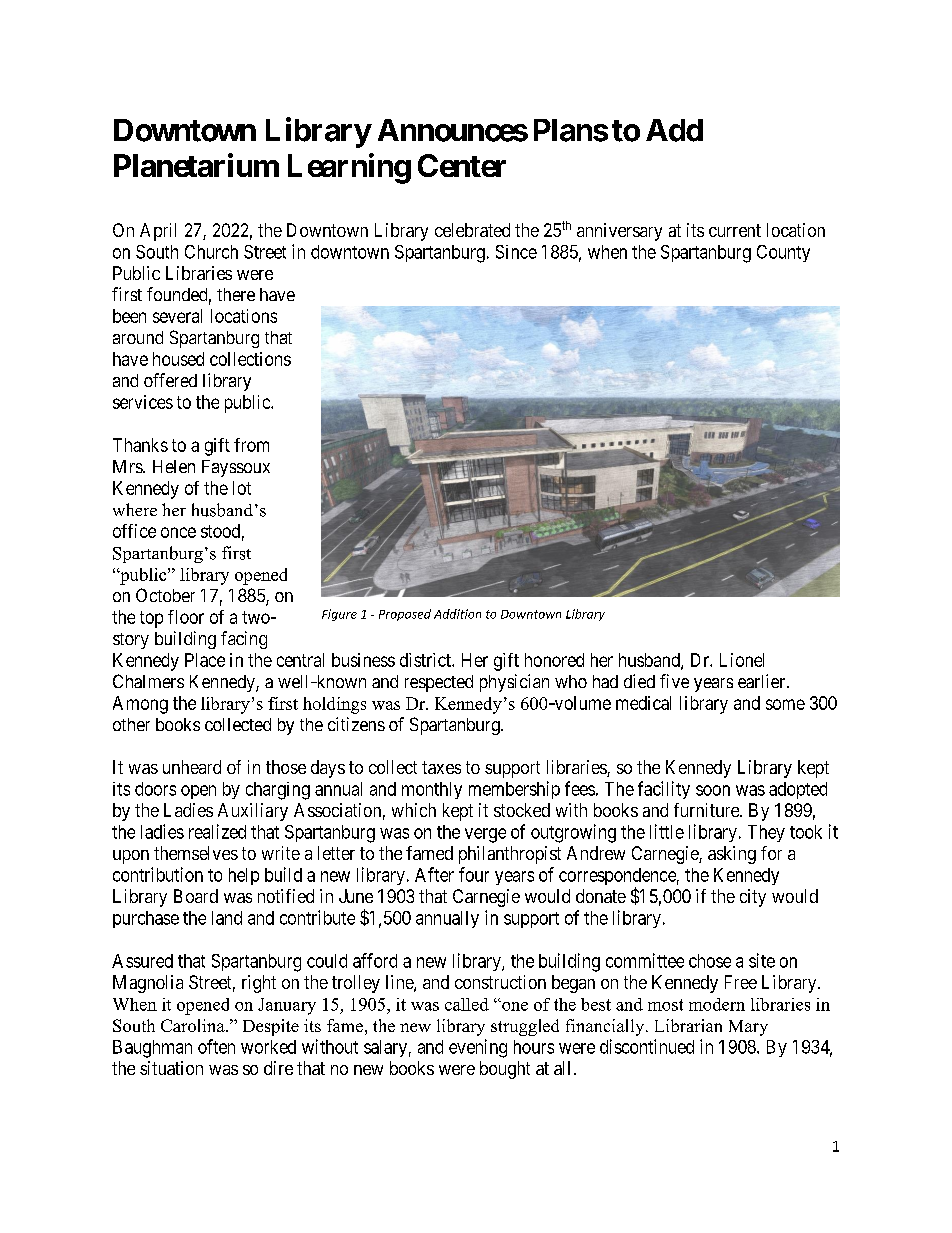 This image has height=1233, width=952. Describe the element at coordinates (192, 767) in the image. I see `unheard` at that location.
